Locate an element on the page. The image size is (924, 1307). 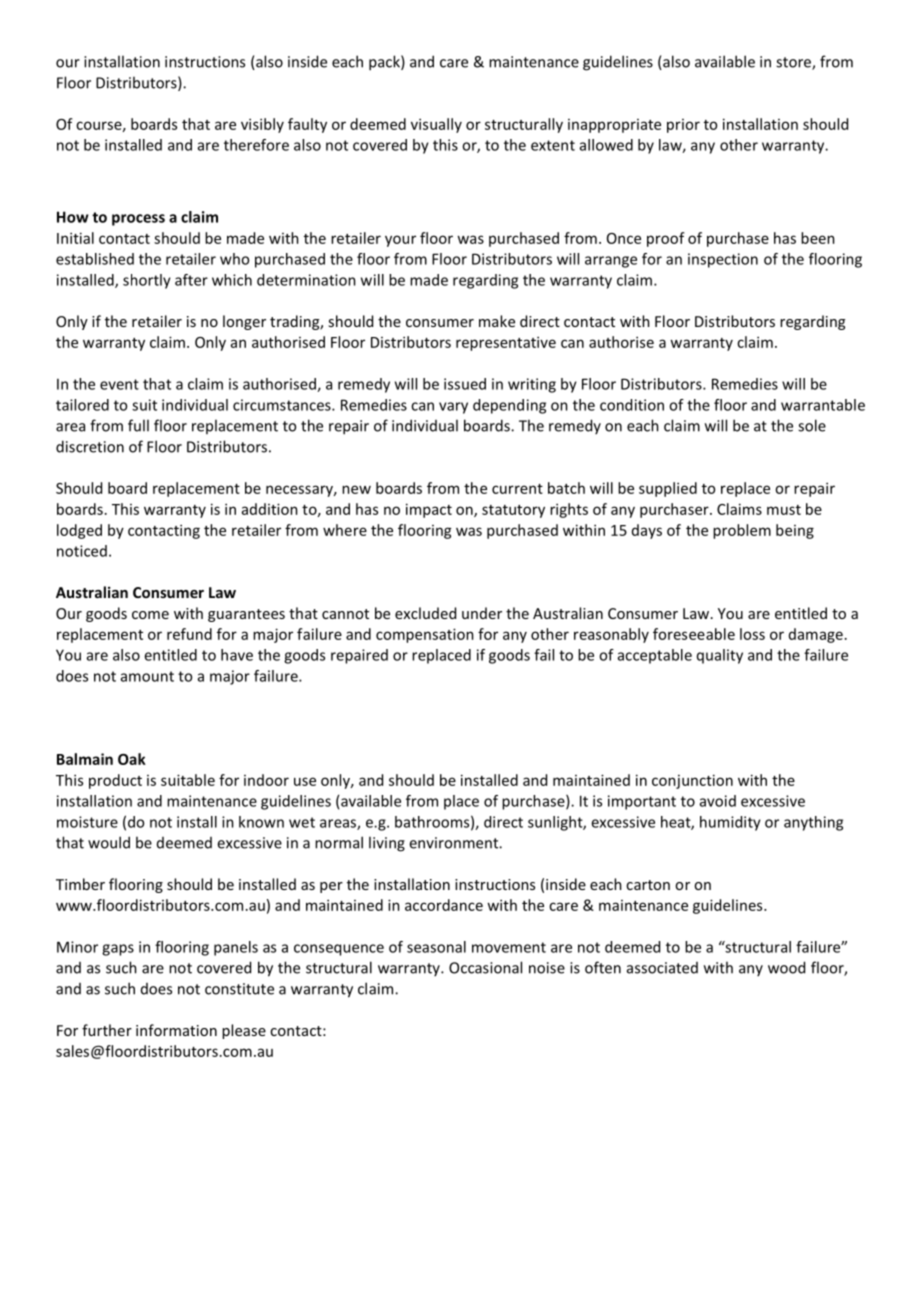
visibly is located at coordinates (262, 125).
